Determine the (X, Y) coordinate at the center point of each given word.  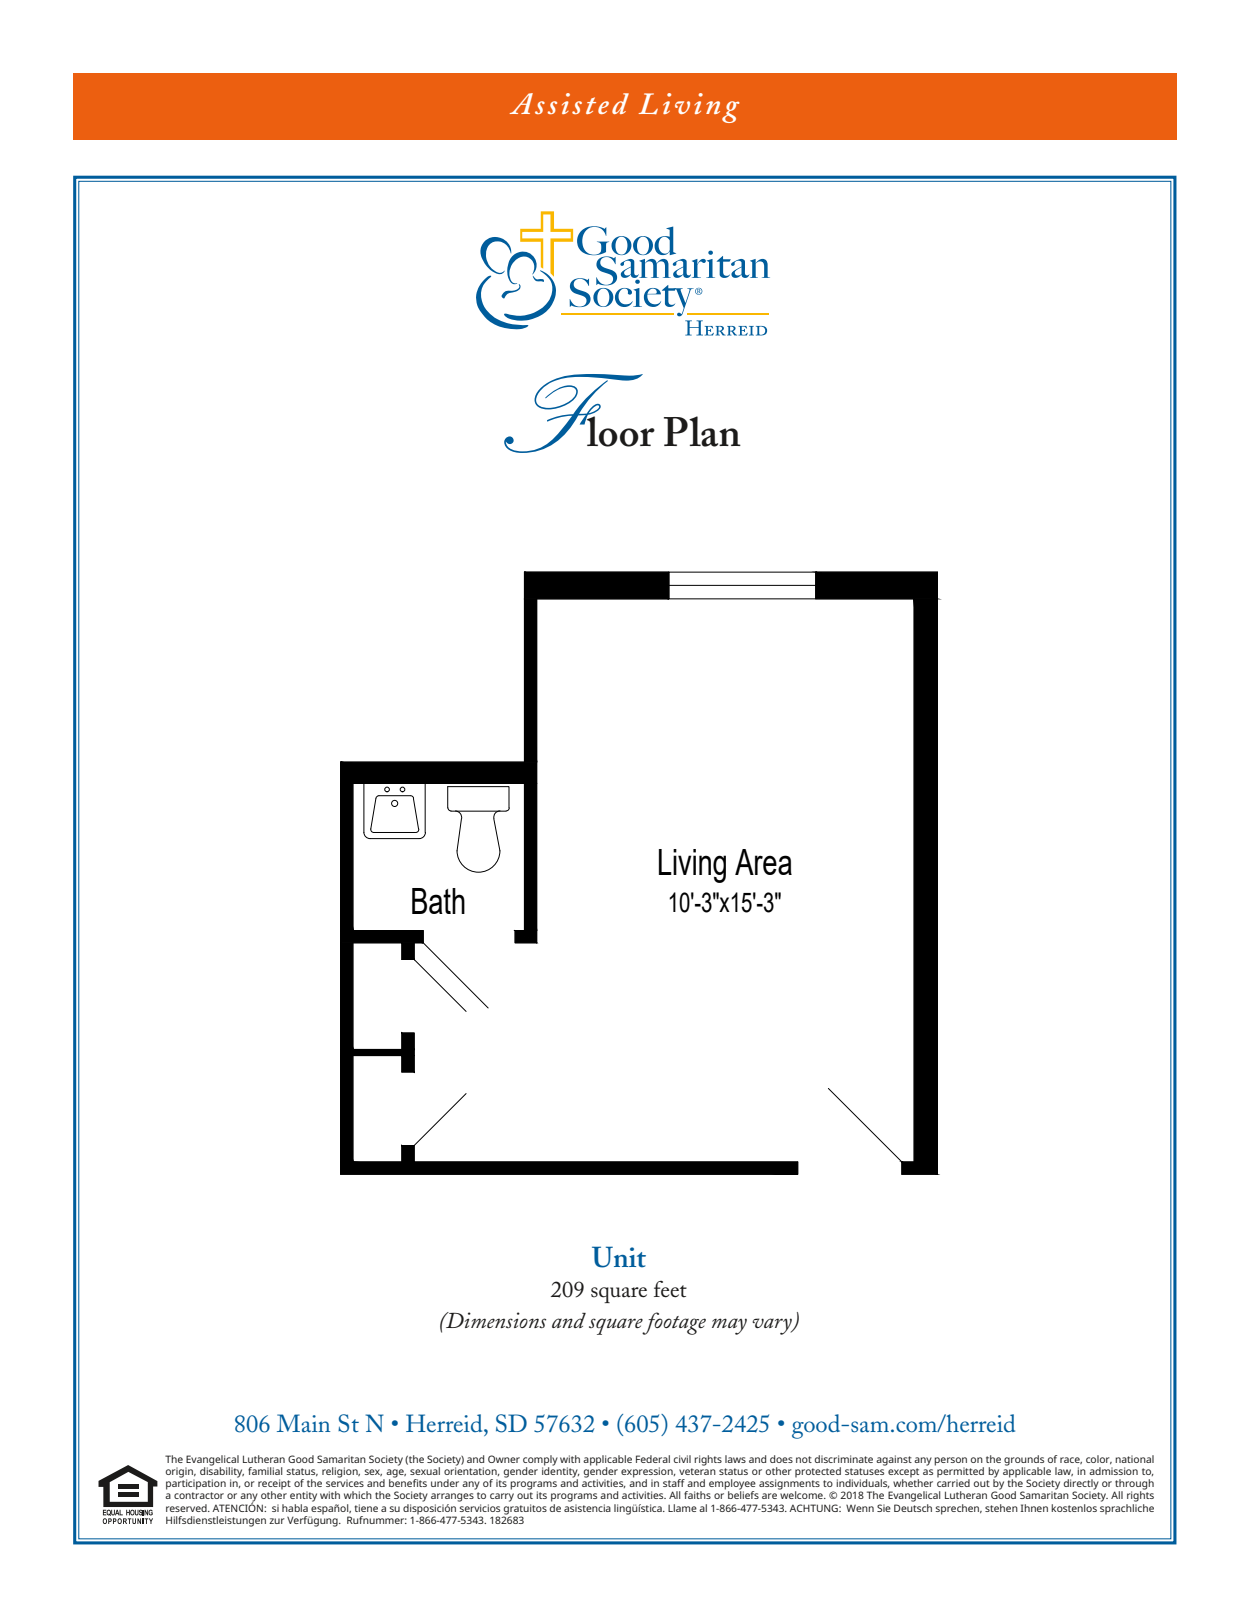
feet (670, 1289)
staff (674, 1483)
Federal (653, 1459)
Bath (438, 901)
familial (265, 1471)
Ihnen (1034, 1508)
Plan (702, 431)
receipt (274, 1485)
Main (303, 1423)
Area (763, 862)
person (950, 1462)
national (1134, 1459)
